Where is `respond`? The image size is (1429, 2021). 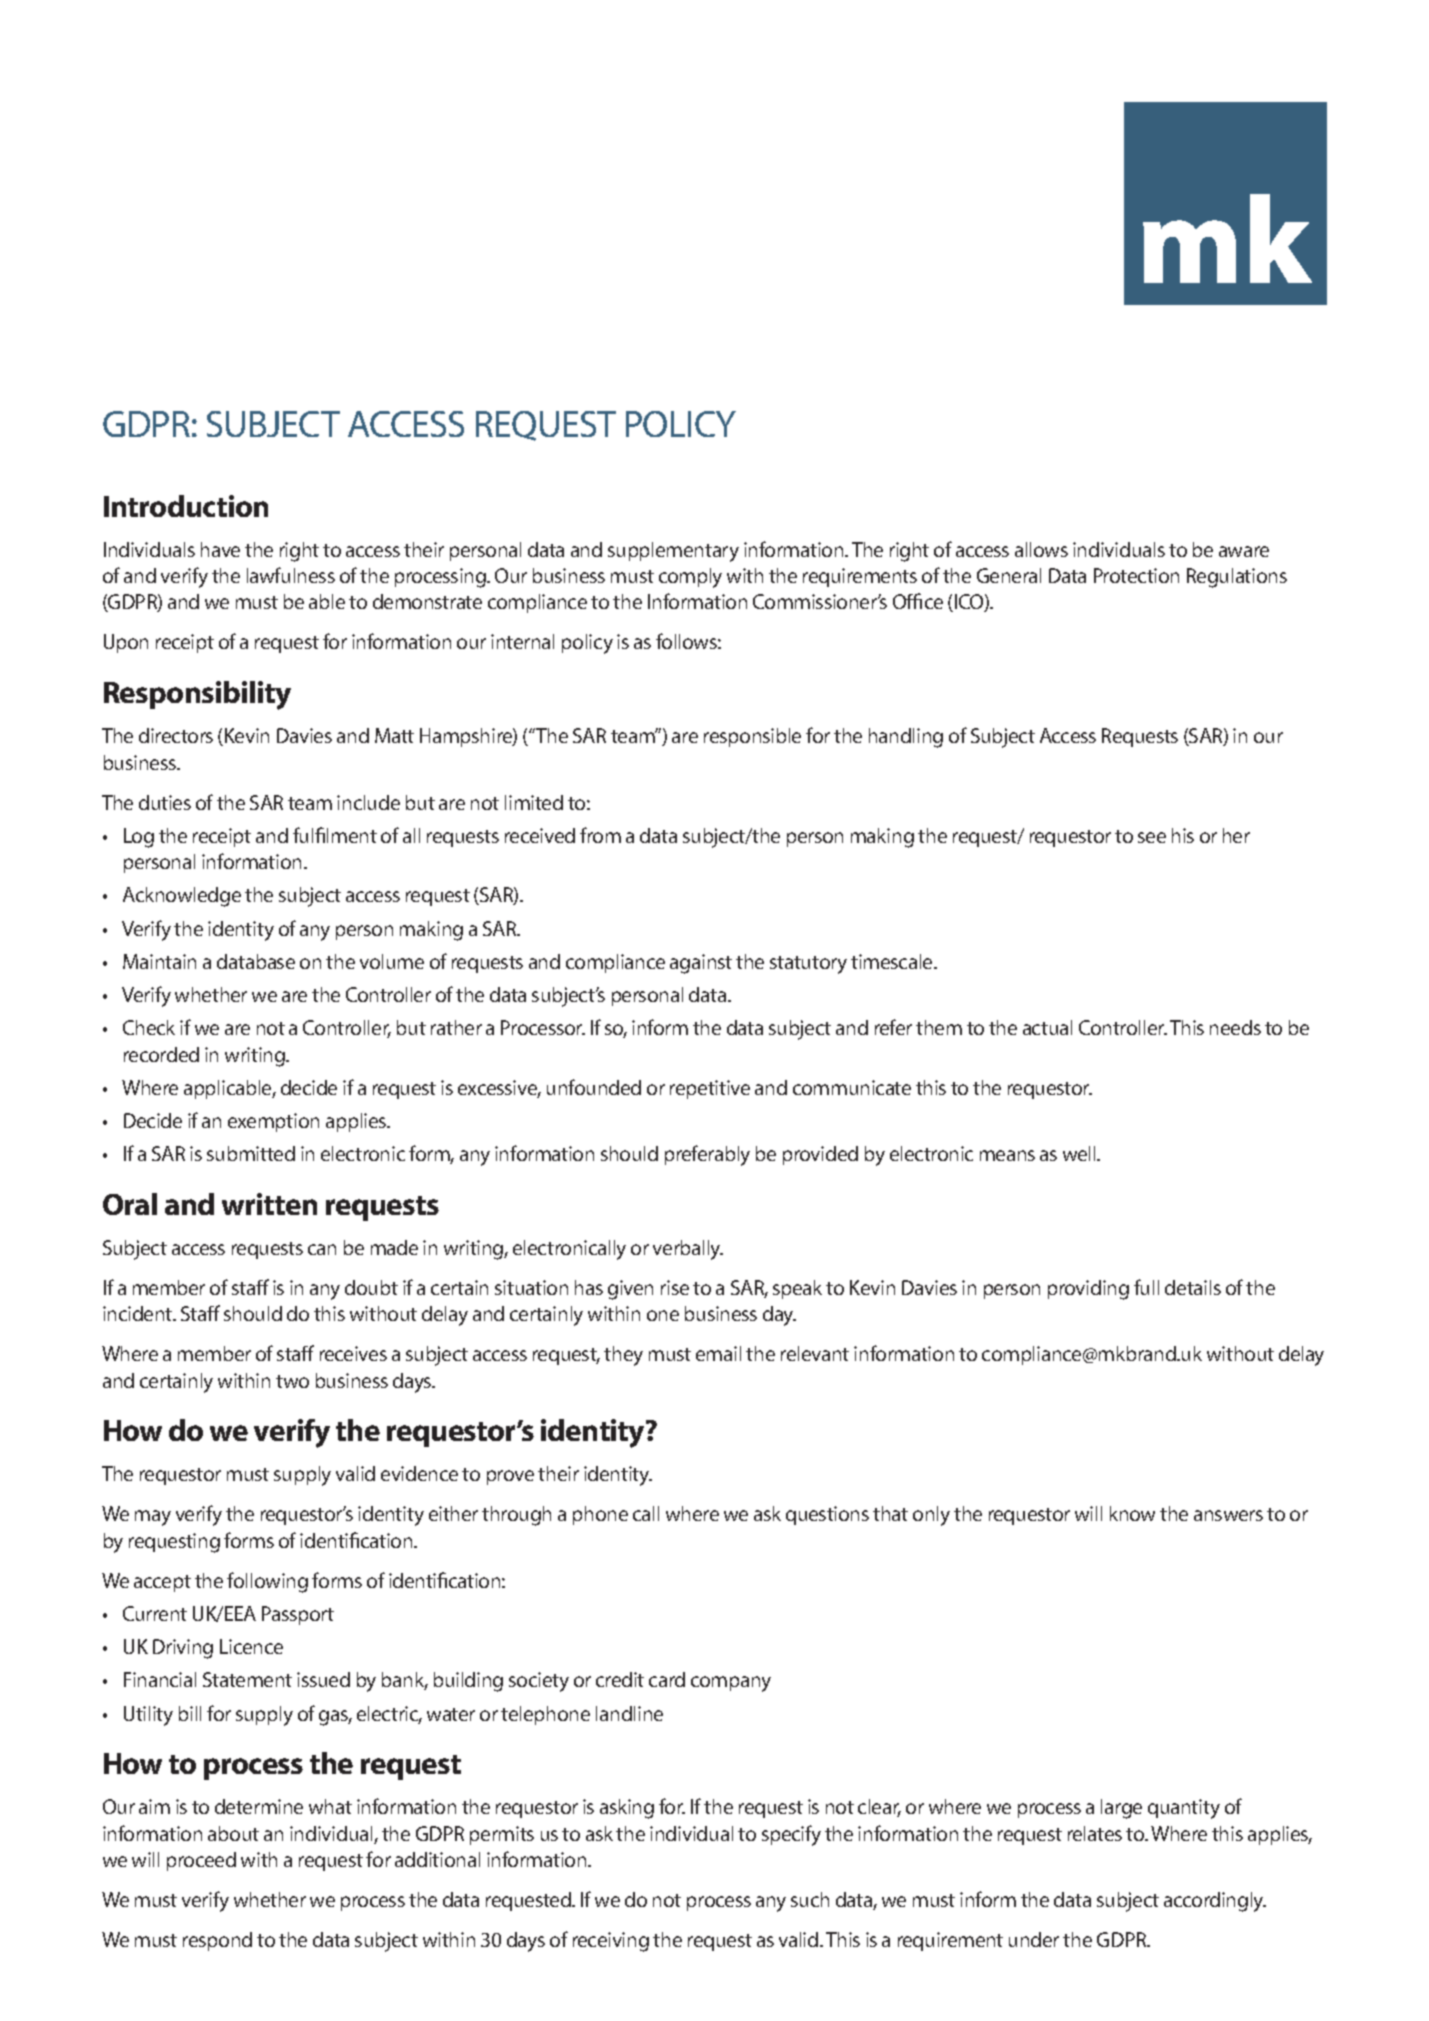
respond is located at coordinates (217, 1941).
